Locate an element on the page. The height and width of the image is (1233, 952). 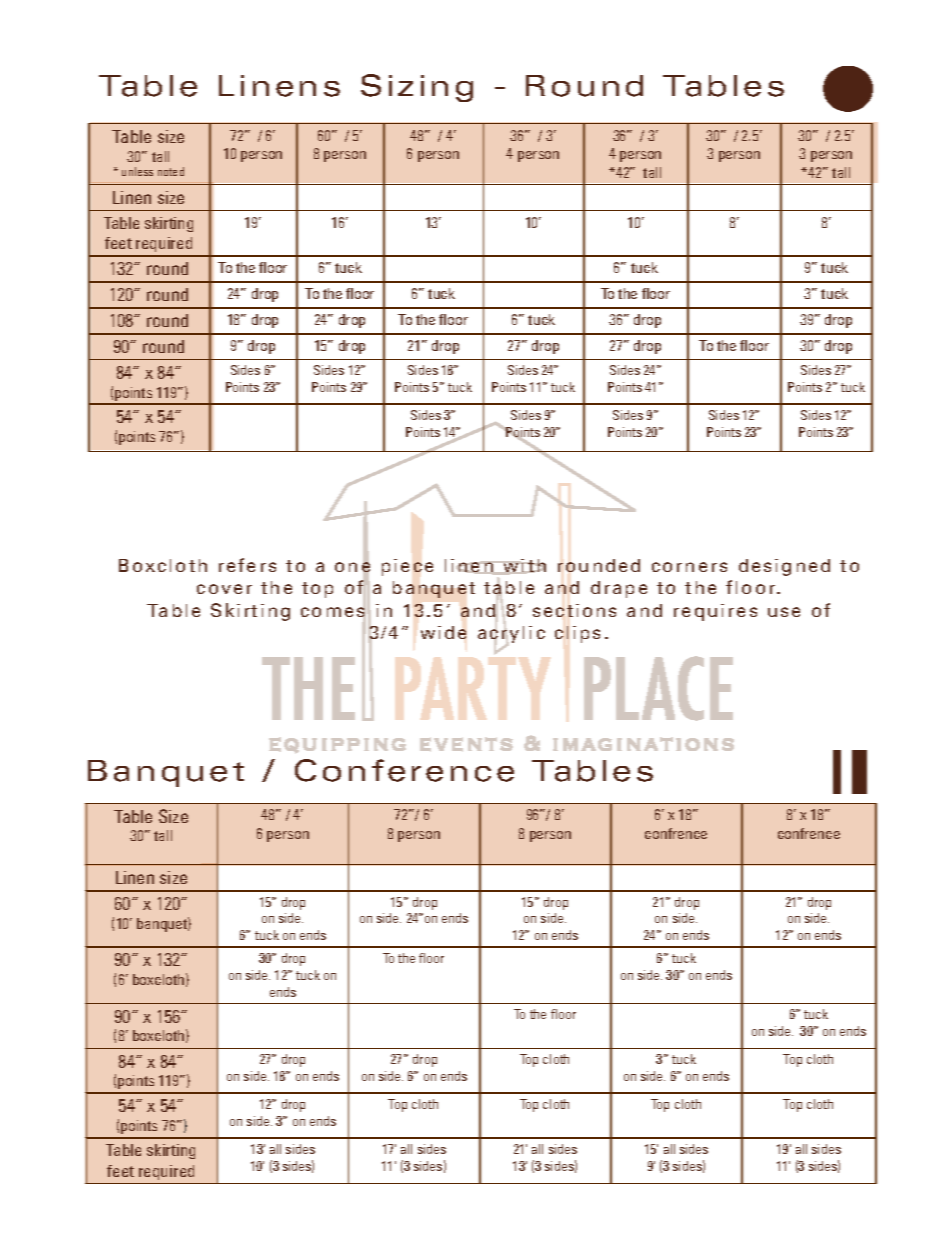
acrylic is located at coordinates (511, 635).
